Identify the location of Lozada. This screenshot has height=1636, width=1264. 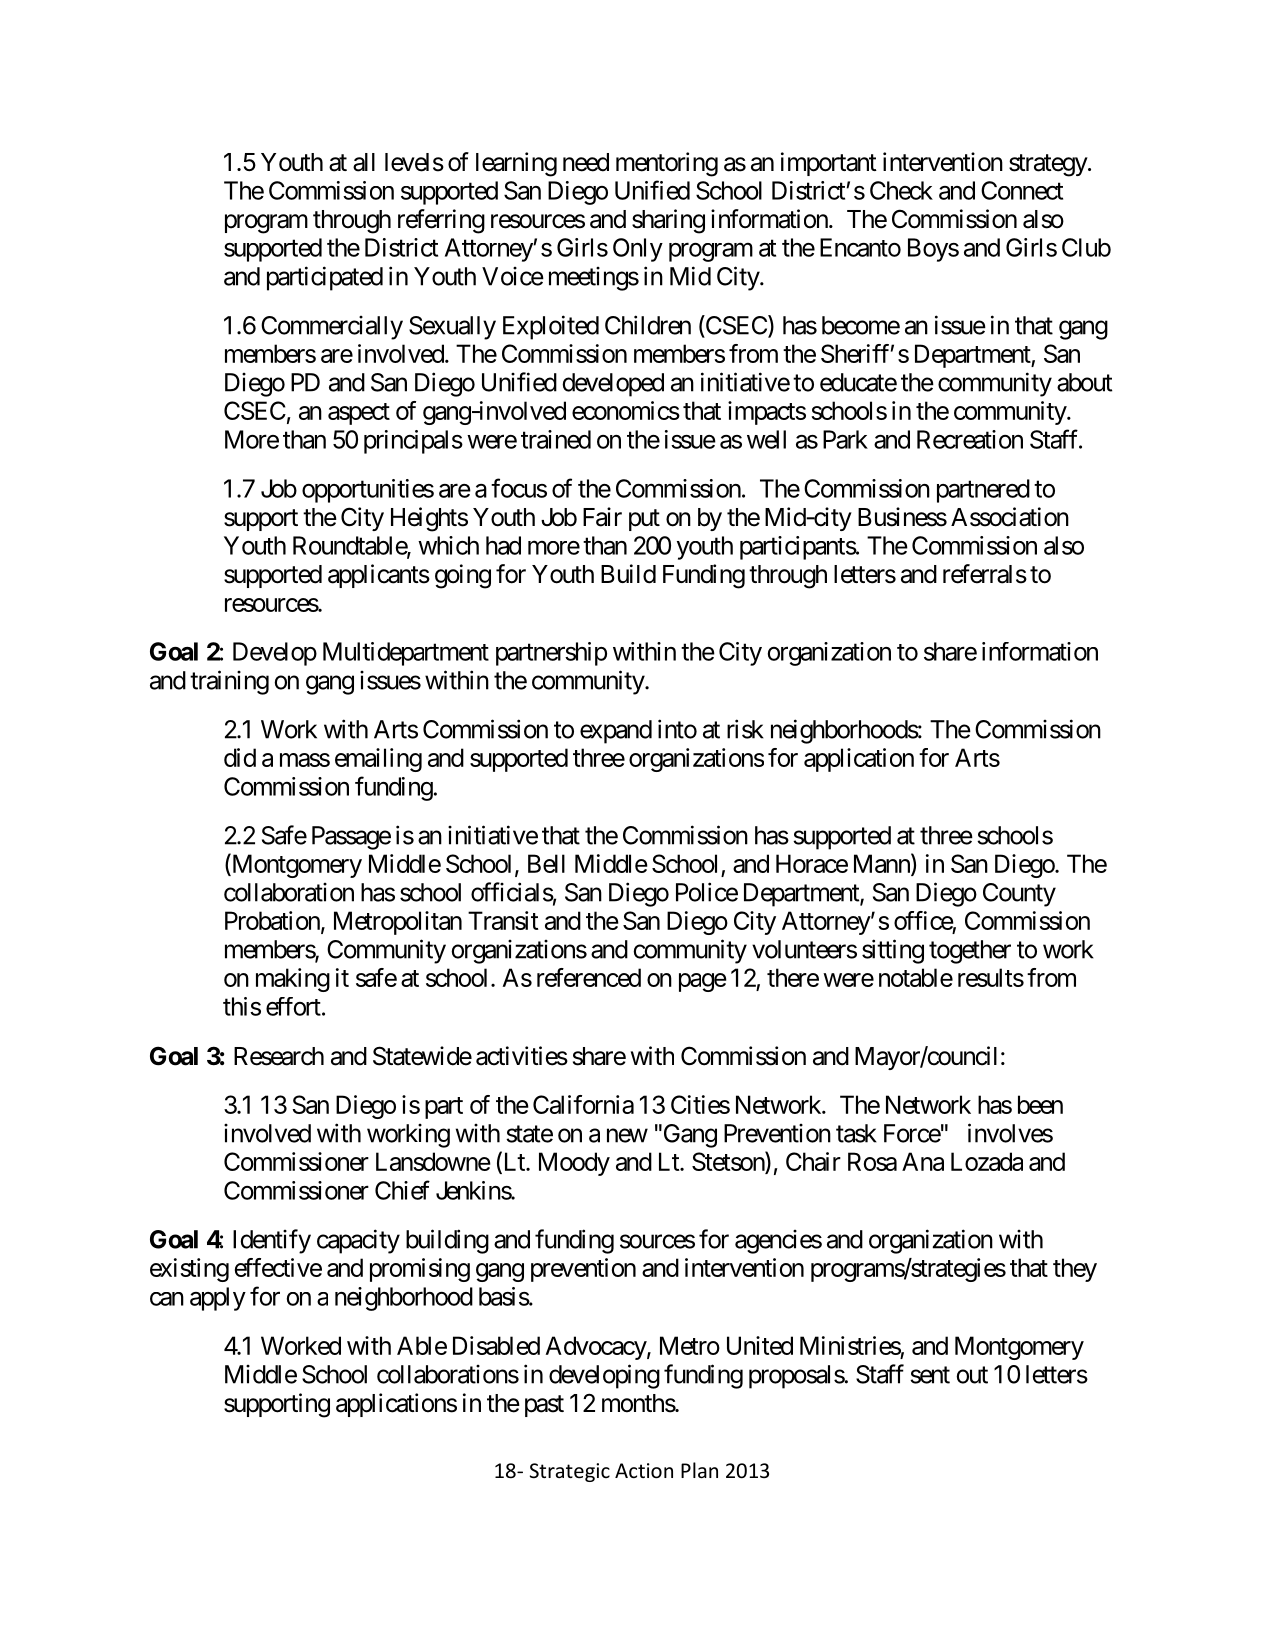
(987, 1161).
